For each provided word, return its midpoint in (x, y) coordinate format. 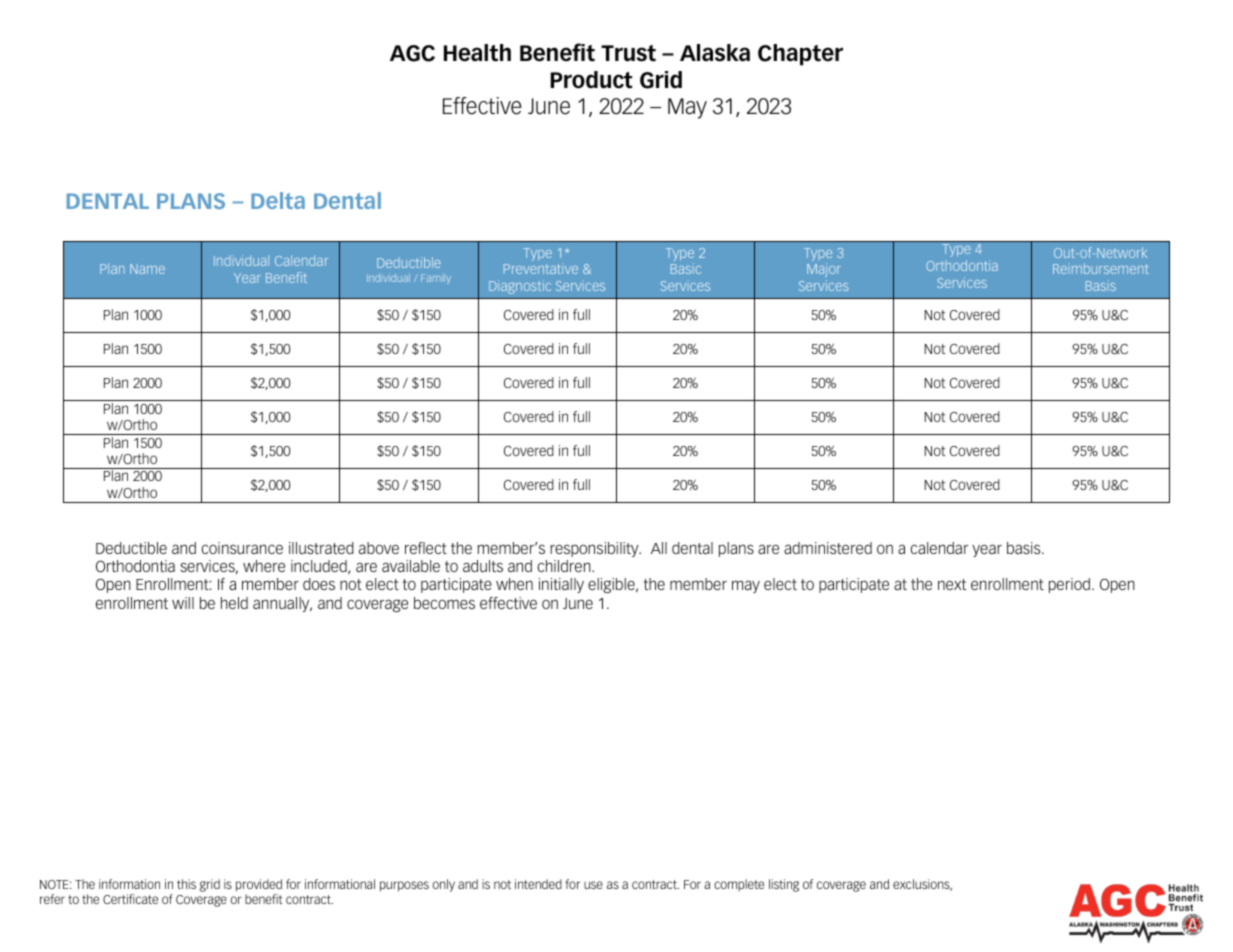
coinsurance (242, 548)
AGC (412, 53)
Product (591, 80)
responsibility (595, 549)
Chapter (800, 55)
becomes (444, 603)
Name (147, 269)
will (183, 603)
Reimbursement (1101, 268)
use (593, 885)
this (186, 884)
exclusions (922, 885)
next (952, 584)
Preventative (541, 268)
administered (828, 548)
